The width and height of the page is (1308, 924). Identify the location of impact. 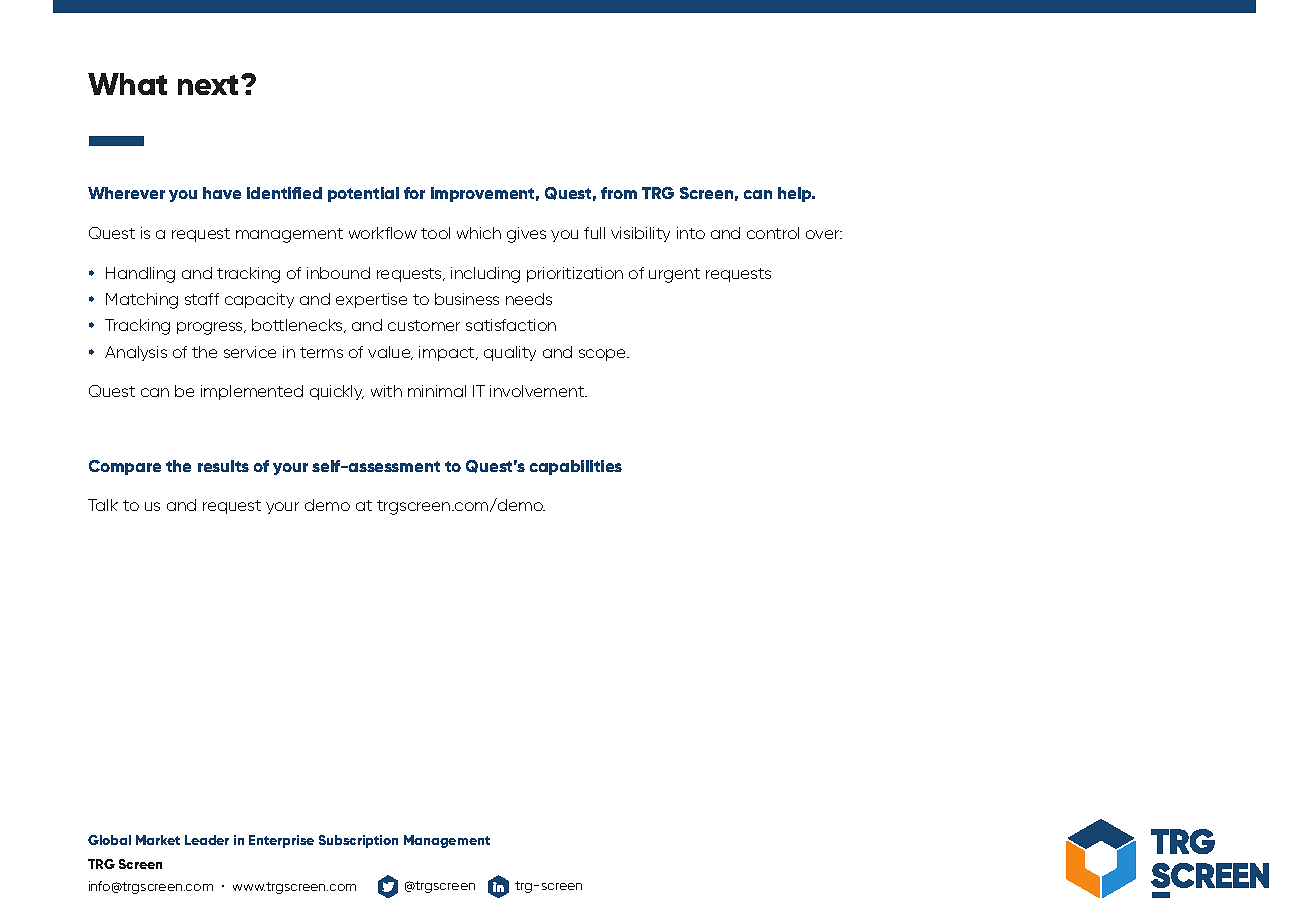
(448, 353).
